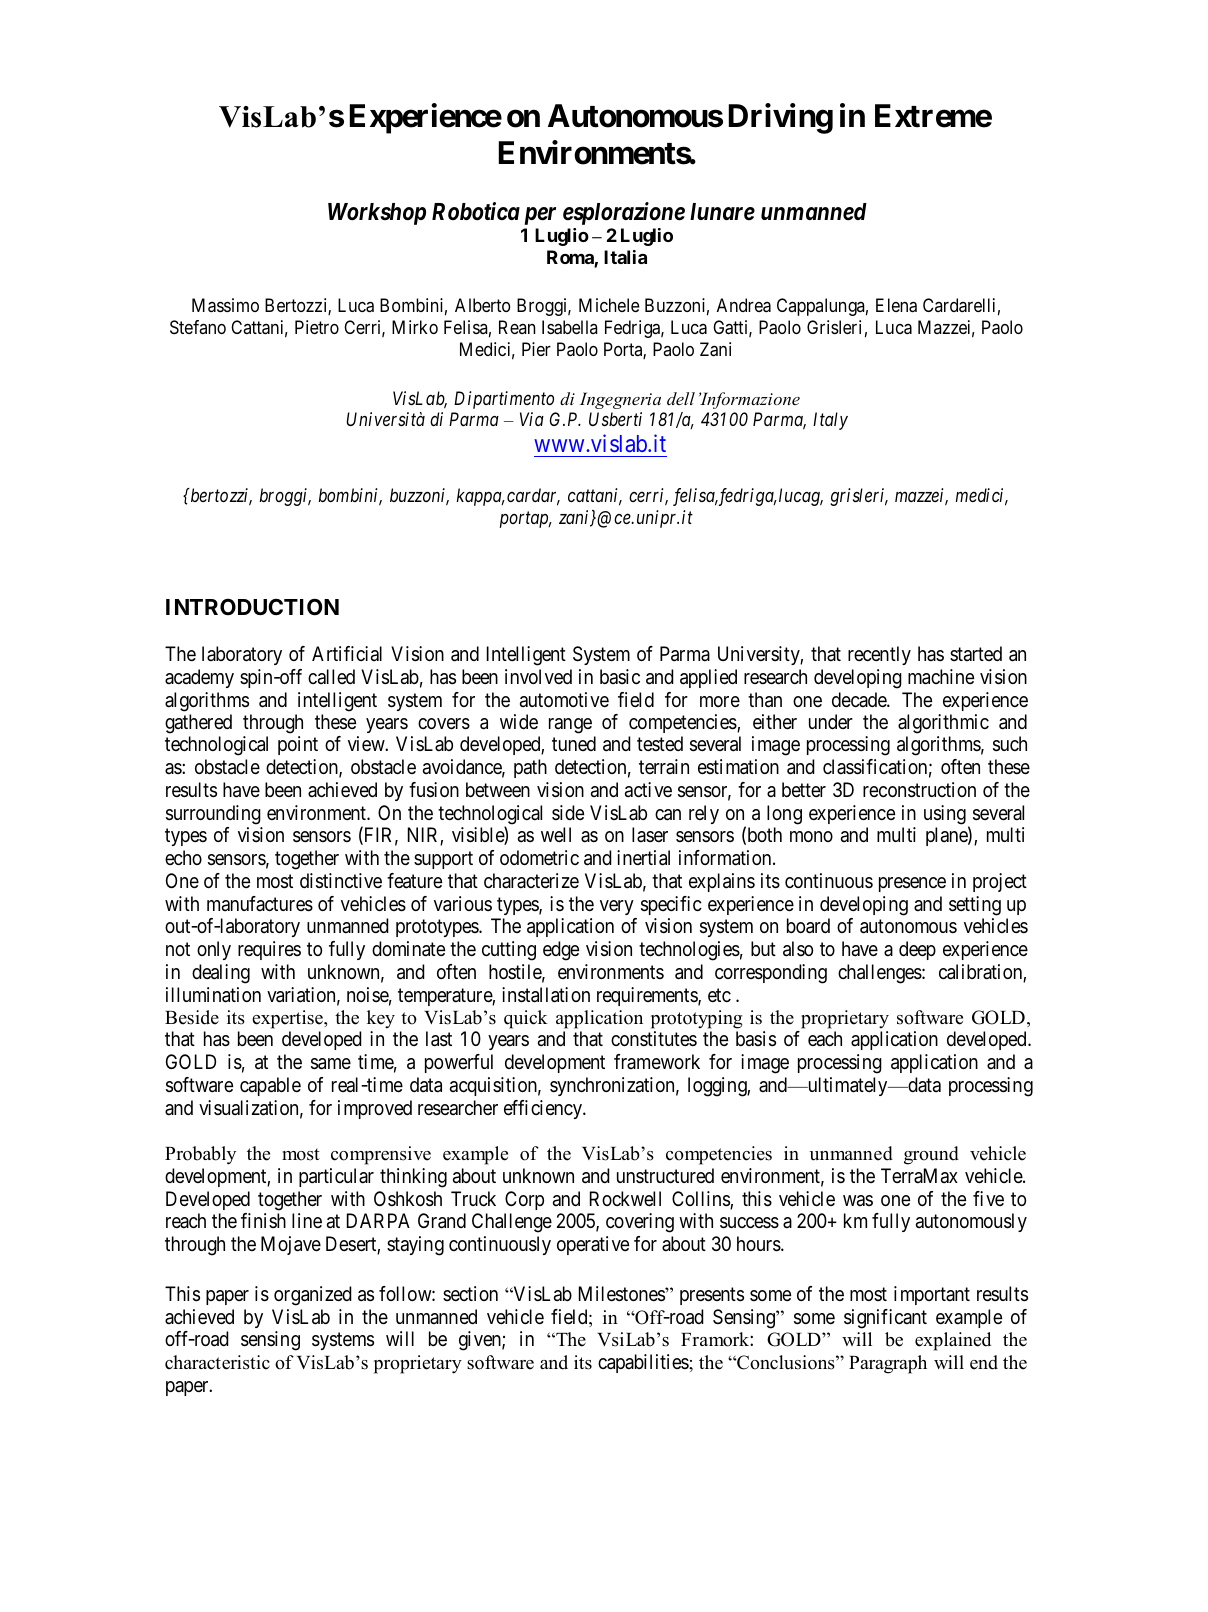 Image resolution: width=1208 pixels, height=1612 pixels. What do you see at coordinates (298, 745) in the image?
I see `point` at bounding box center [298, 745].
